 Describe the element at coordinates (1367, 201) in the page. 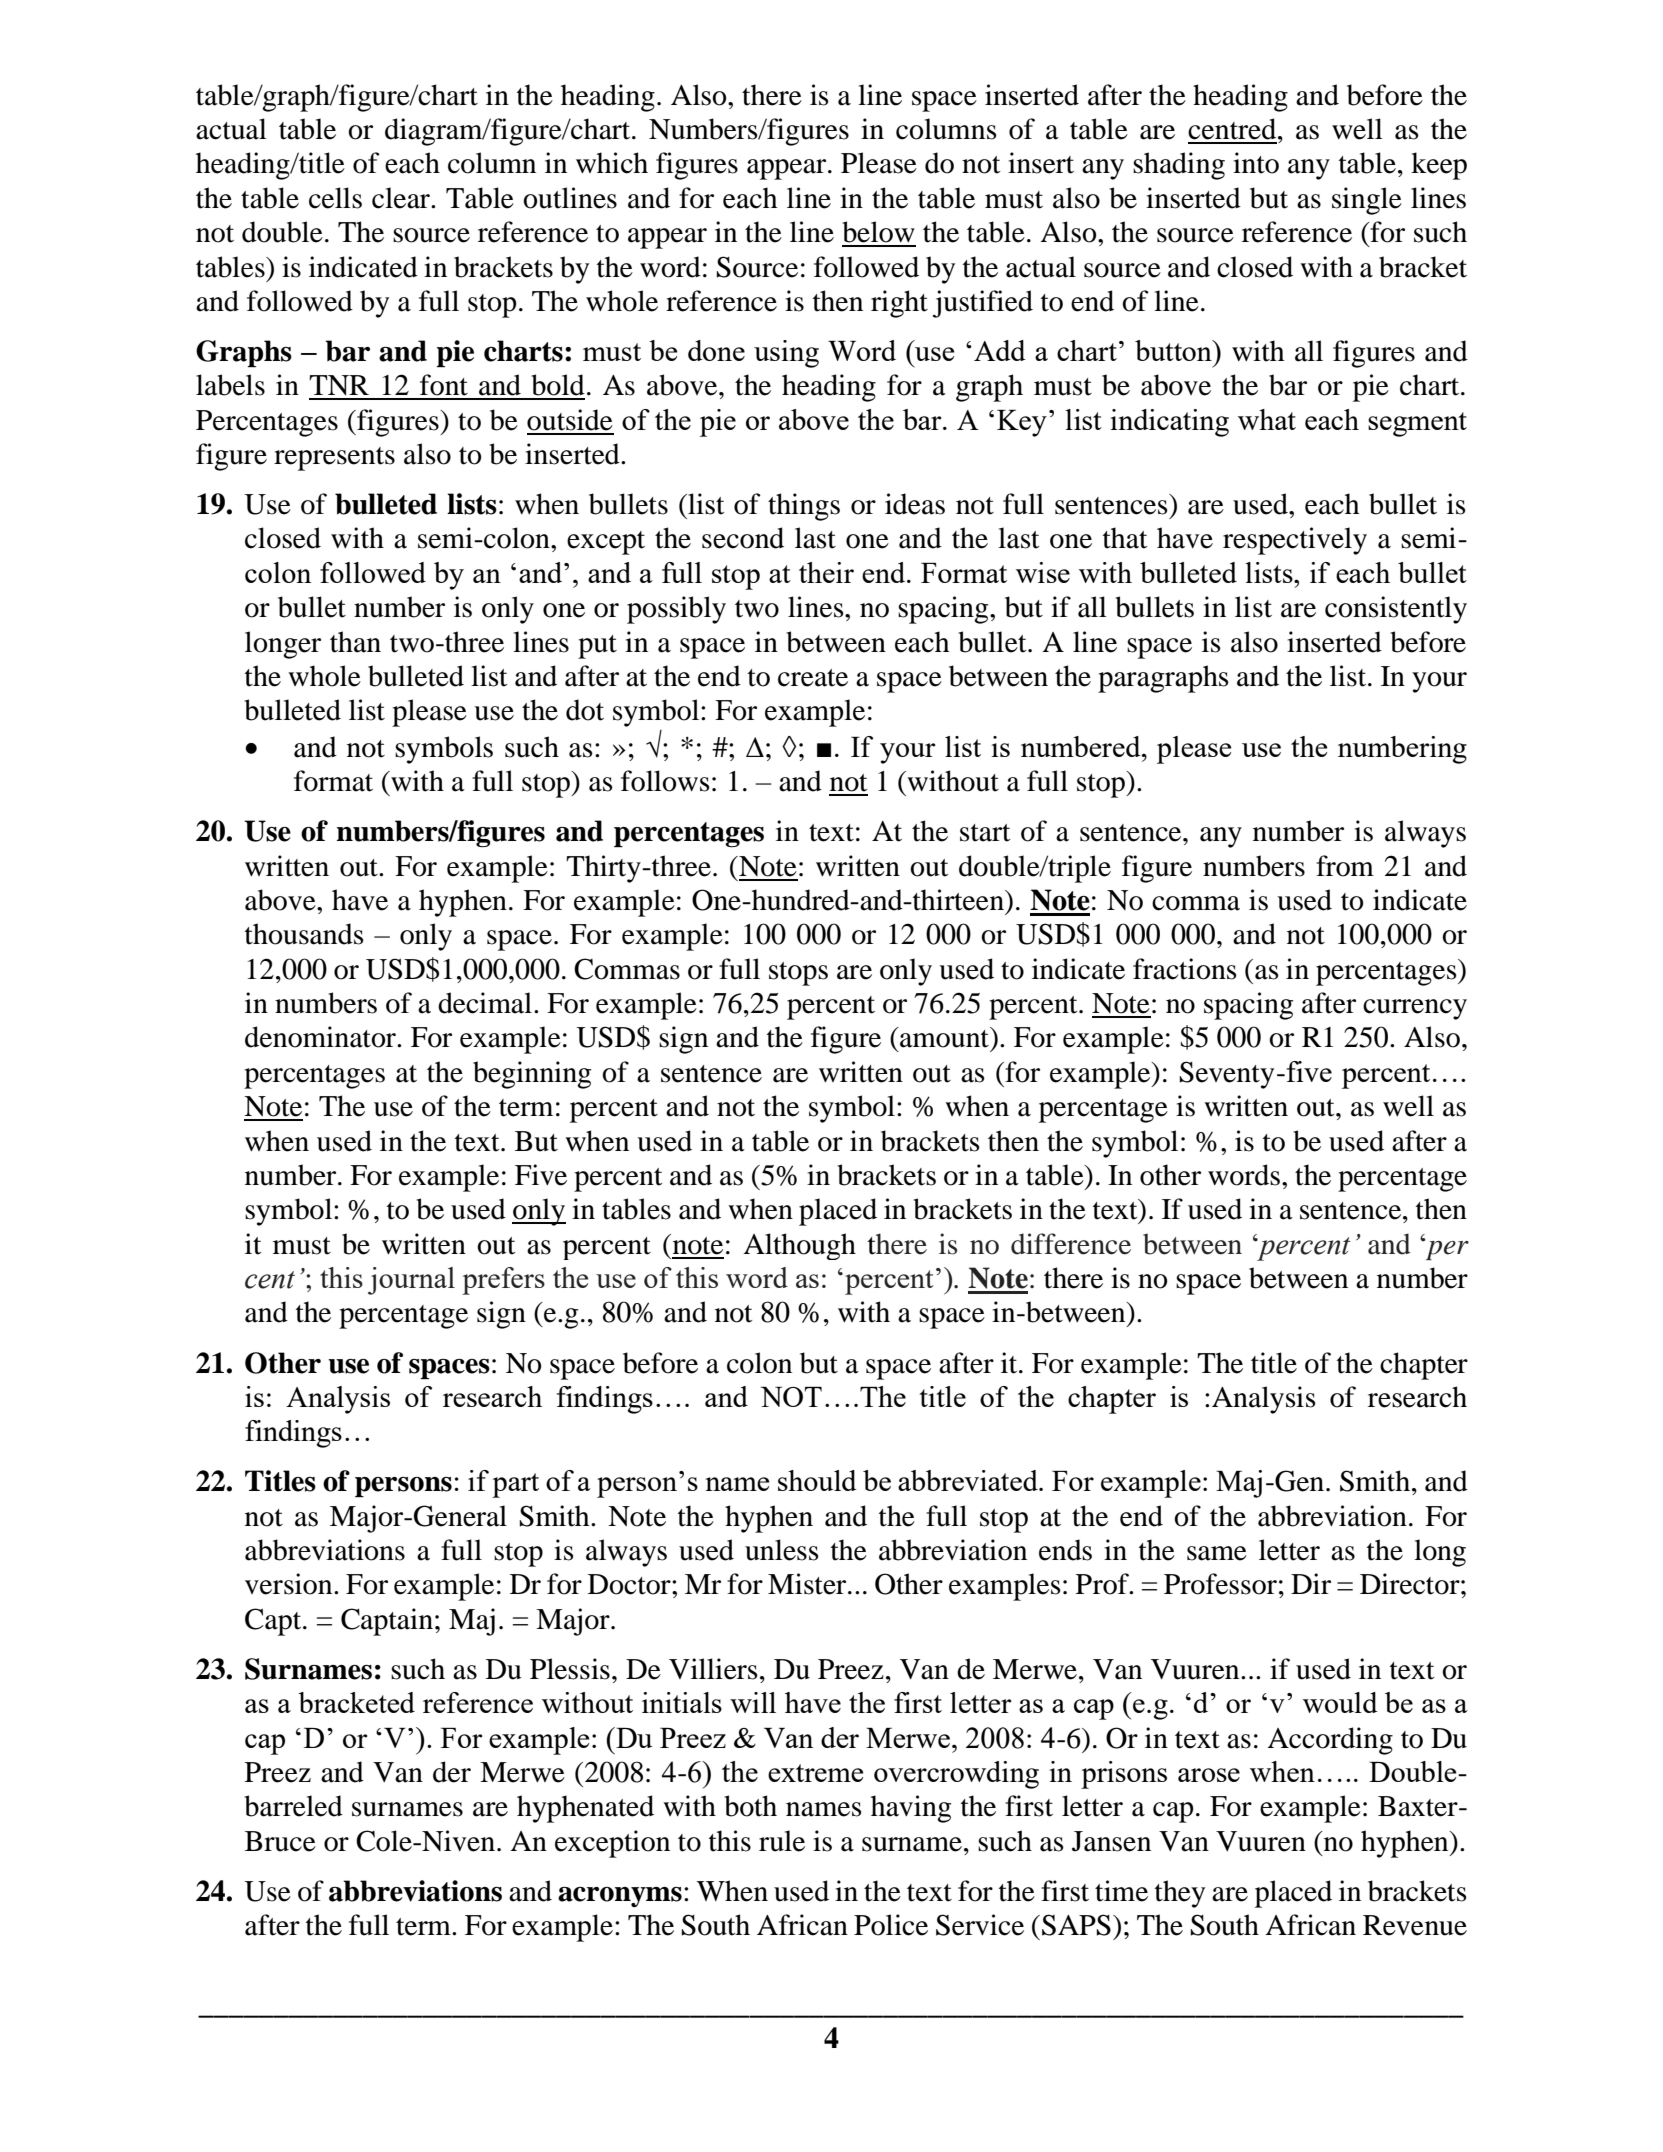

I see `single` at that location.
